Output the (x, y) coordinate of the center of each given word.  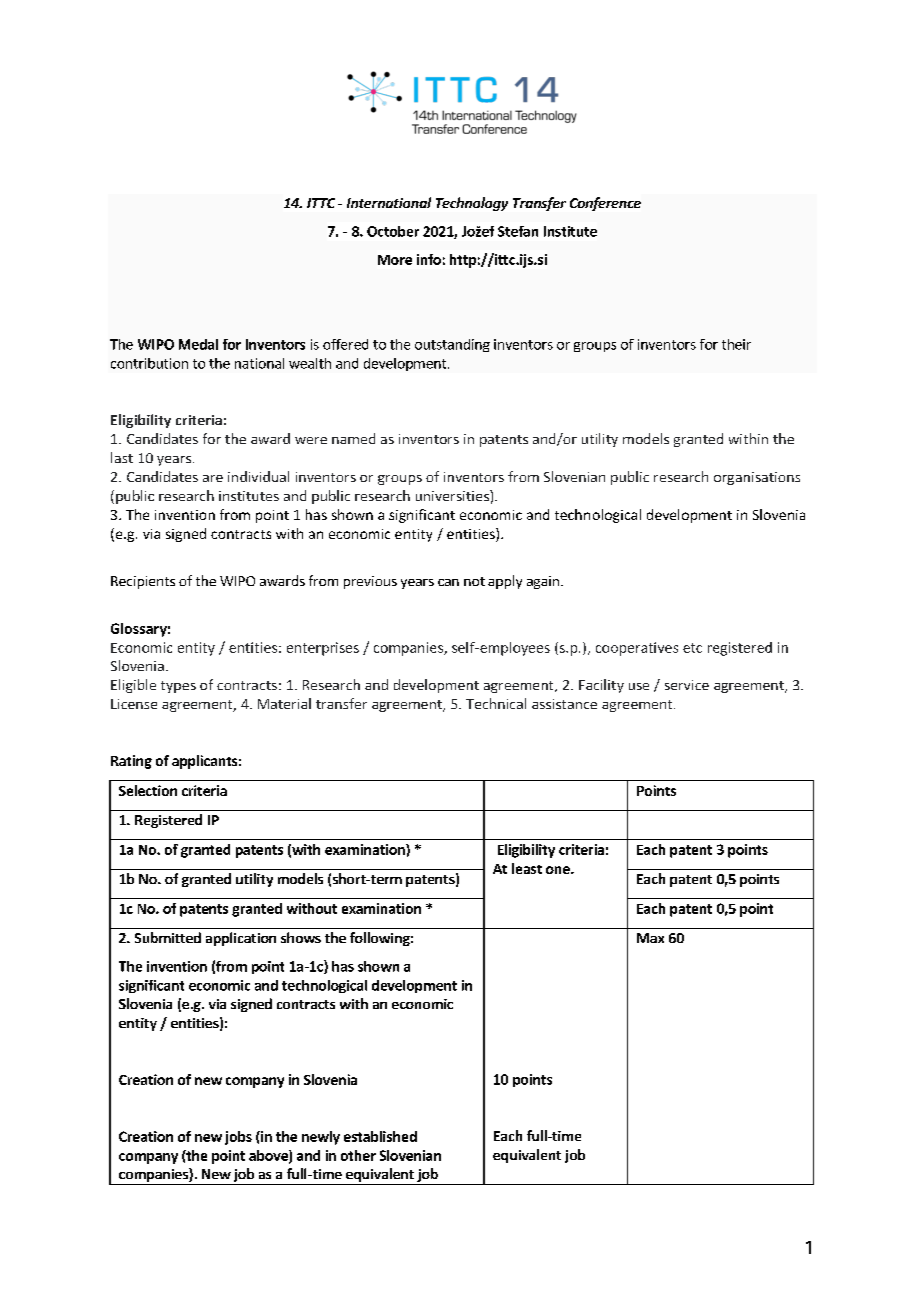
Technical (496, 703)
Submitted (168, 937)
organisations (757, 478)
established (380, 1136)
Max (650, 938)
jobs (238, 1138)
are (213, 478)
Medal (198, 344)
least (527, 868)
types (178, 687)
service (687, 685)
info (429, 259)
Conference (605, 204)
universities (453, 495)
